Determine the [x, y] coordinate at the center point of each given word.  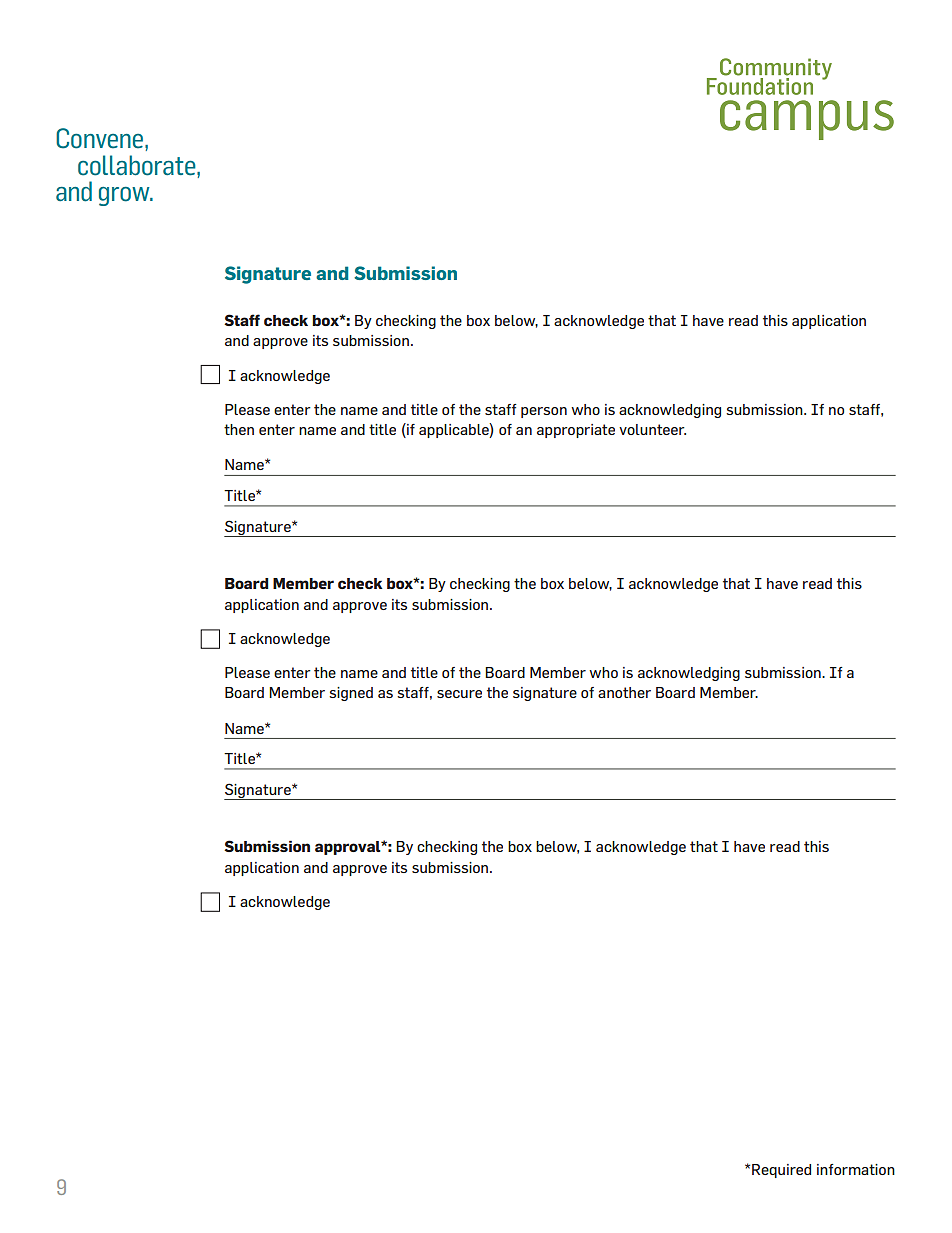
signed [351, 694]
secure [459, 694]
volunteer [652, 429]
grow [125, 196]
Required [781, 1171]
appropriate [576, 431]
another [624, 692]
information [856, 1169]
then [239, 429]
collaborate [138, 165]
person [544, 412]
